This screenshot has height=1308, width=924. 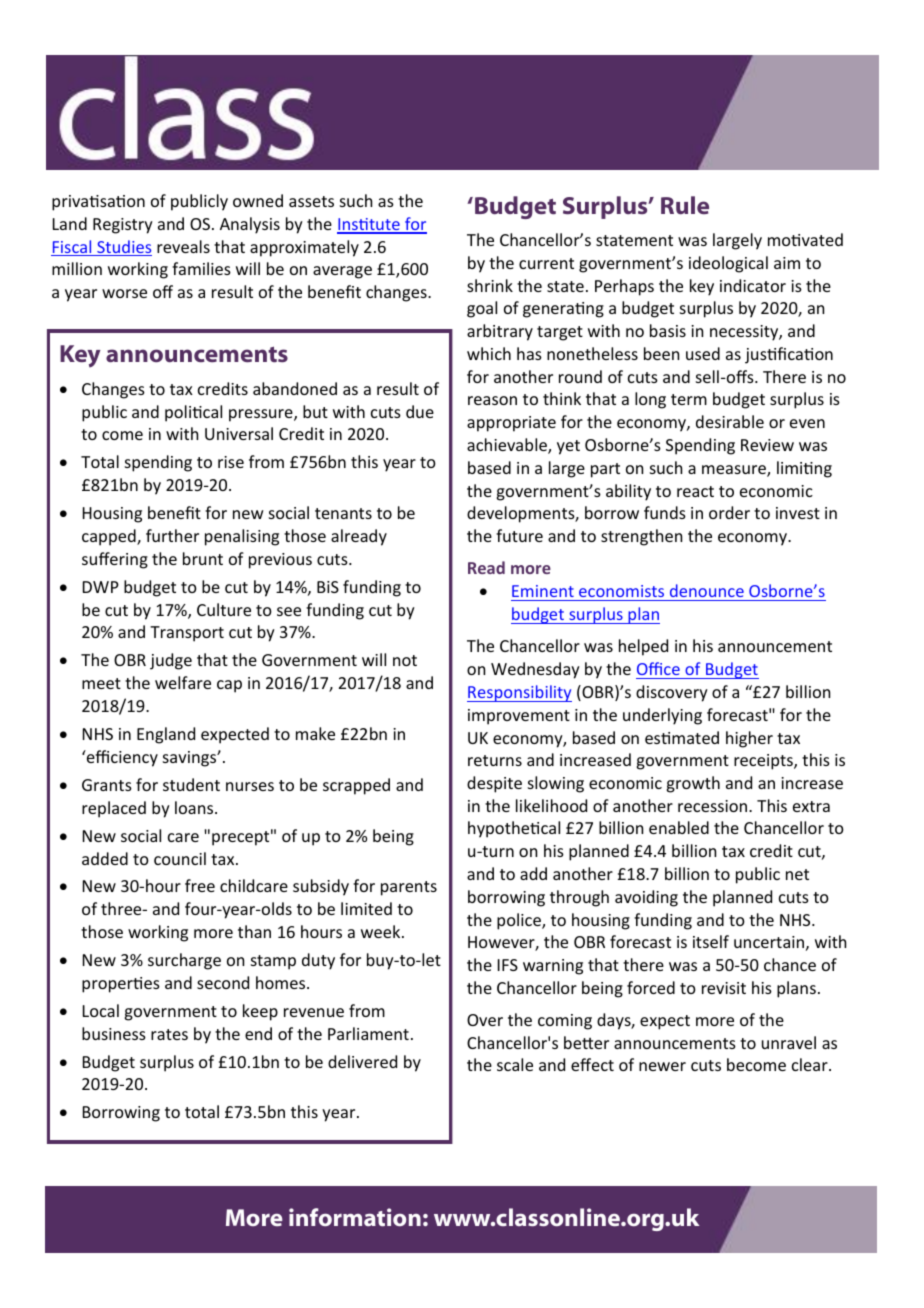 I want to click on Transport, so click(x=187, y=634).
